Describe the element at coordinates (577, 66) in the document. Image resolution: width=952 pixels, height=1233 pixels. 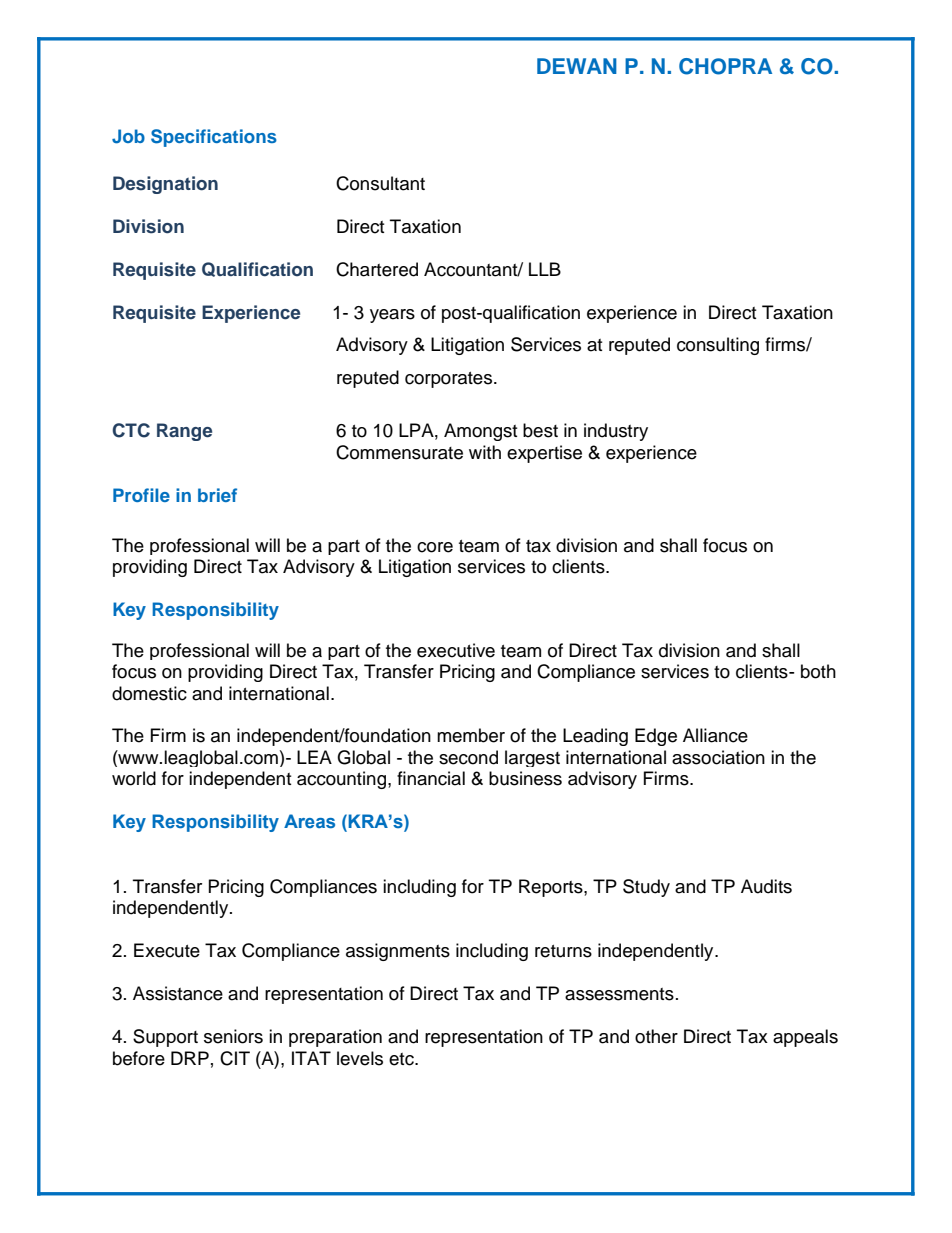
I see `DEWAN` at that location.
